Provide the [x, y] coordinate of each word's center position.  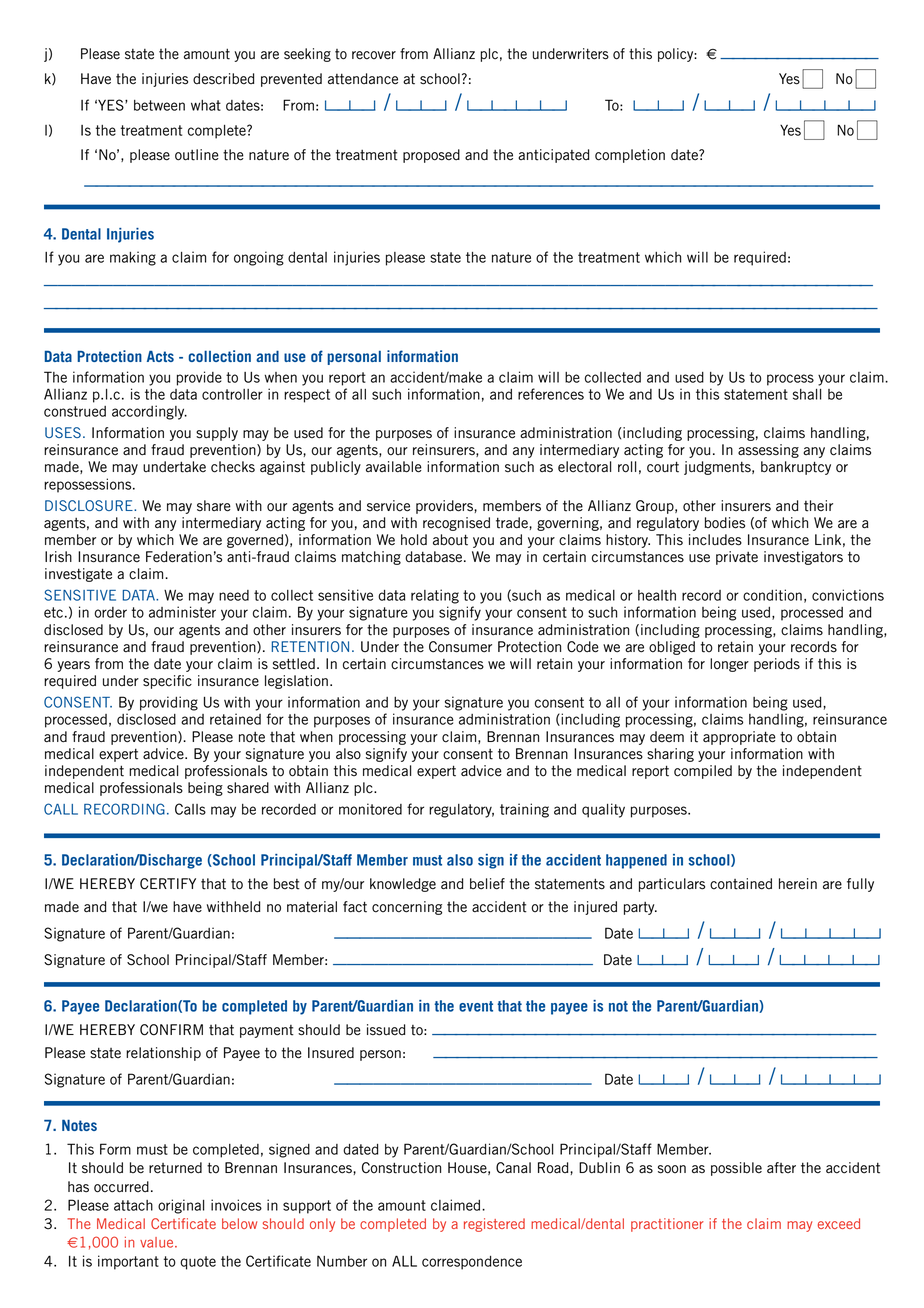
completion [630, 156]
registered [494, 1225]
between [159, 105]
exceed [839, 1223]
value [158, 1242]
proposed [431, 156]
